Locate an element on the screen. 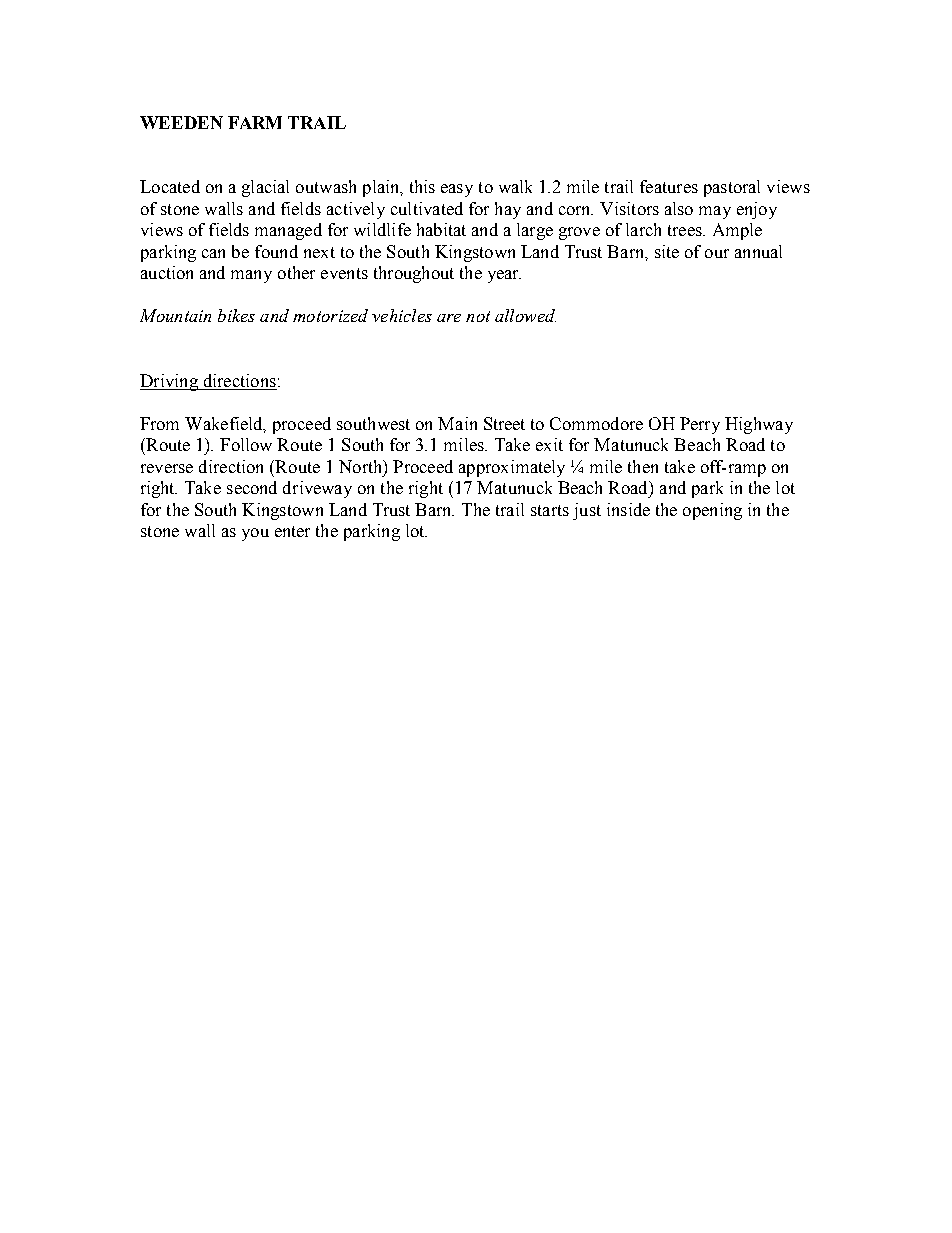 This screenshot has width=952, height=1233. features is located at coordinates (669, 186).
